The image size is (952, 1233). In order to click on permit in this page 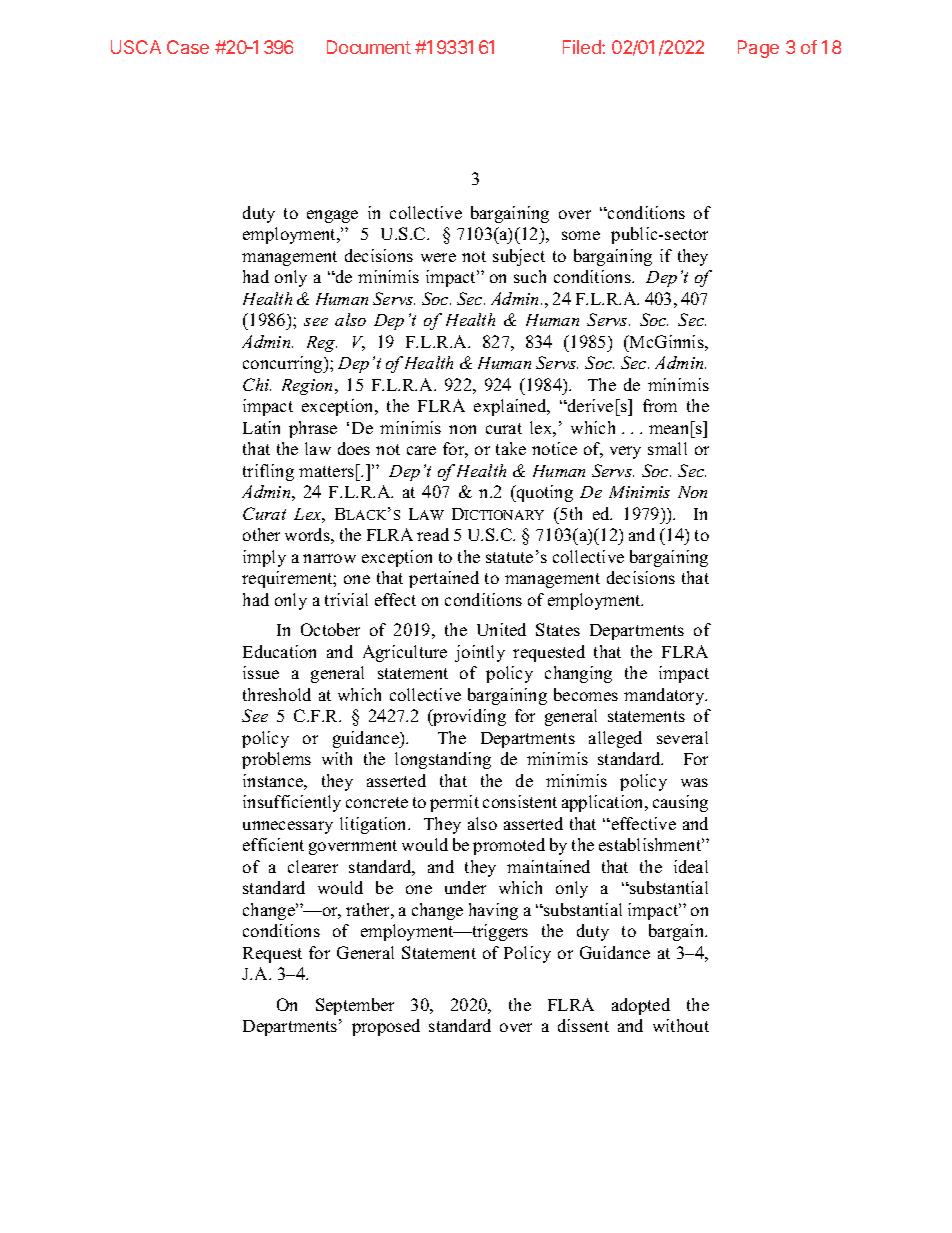, I will do `click(454, 803)`.
